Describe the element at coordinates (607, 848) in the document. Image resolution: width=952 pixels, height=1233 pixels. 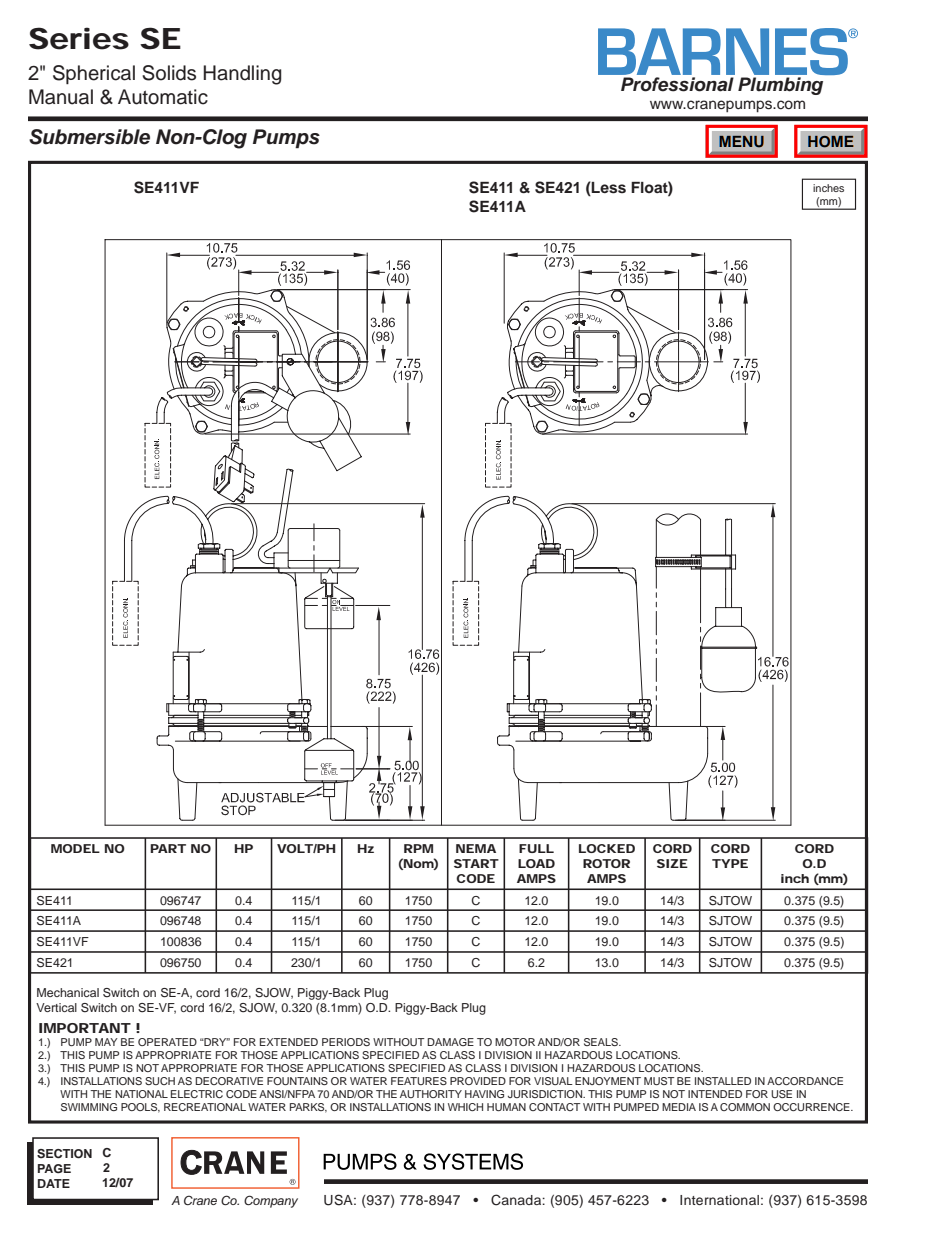
I see `LOCKED` at that location.
